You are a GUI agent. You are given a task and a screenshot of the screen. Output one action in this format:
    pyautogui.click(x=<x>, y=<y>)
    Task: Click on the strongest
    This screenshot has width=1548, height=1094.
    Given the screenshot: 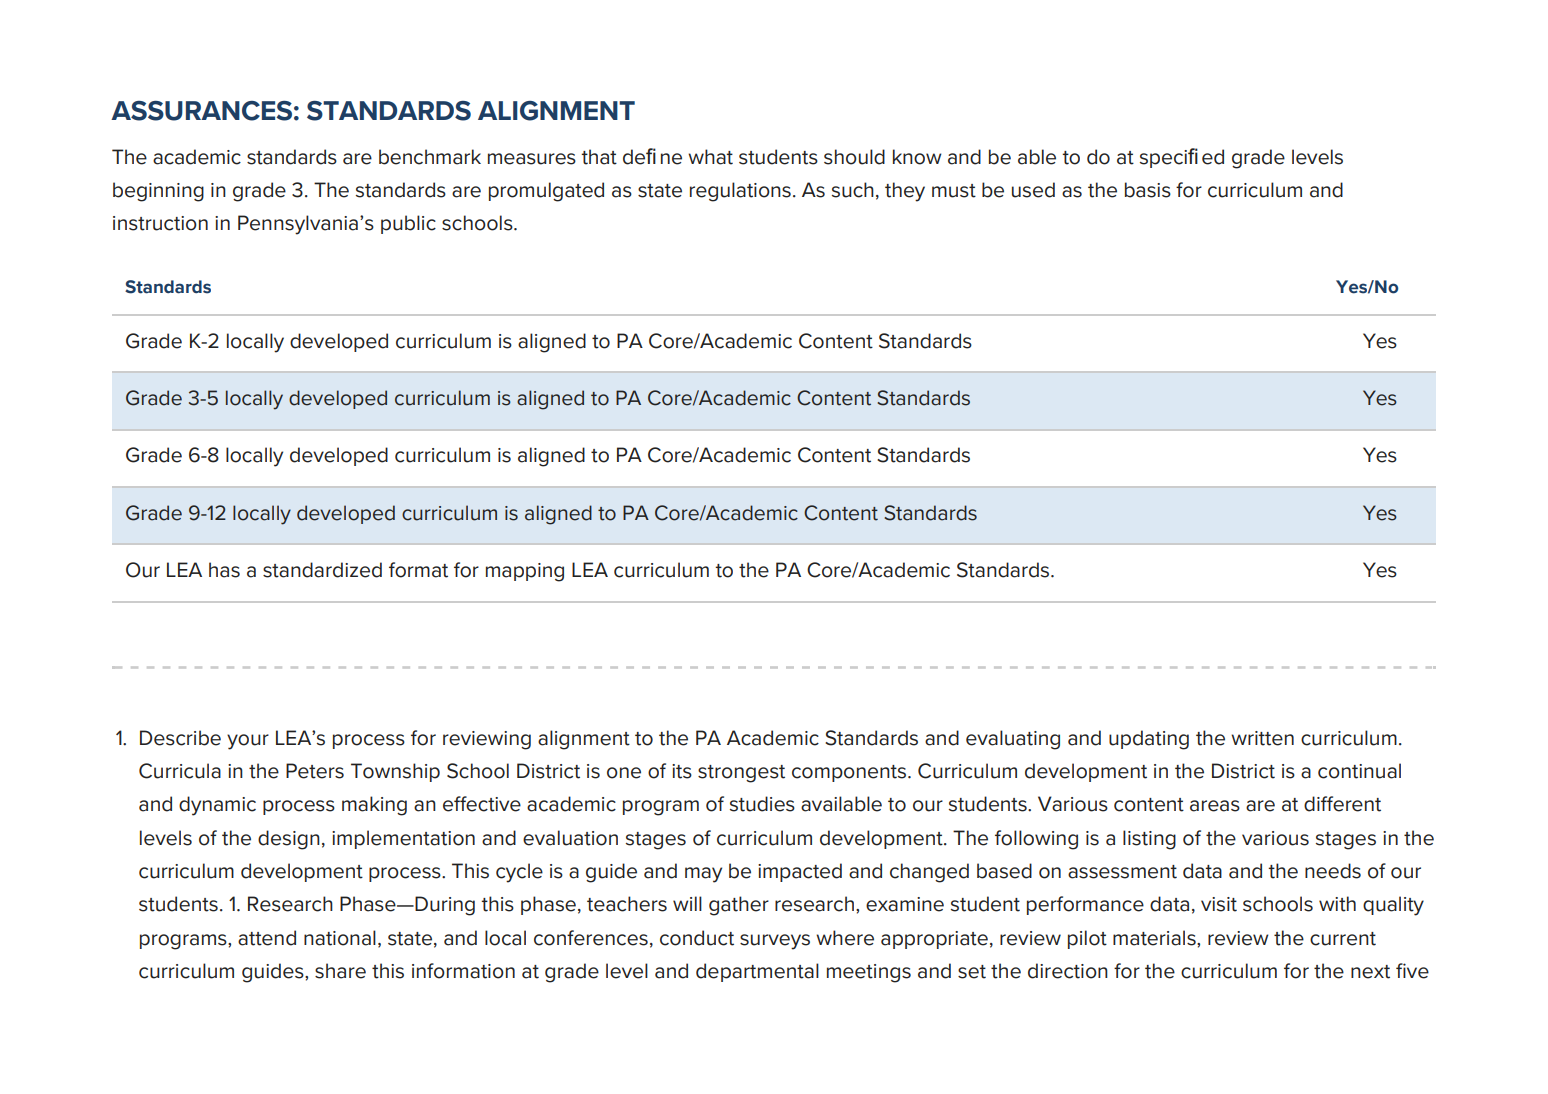 What is the action you would take?
    pyautogui.click(x=741, y=774)
